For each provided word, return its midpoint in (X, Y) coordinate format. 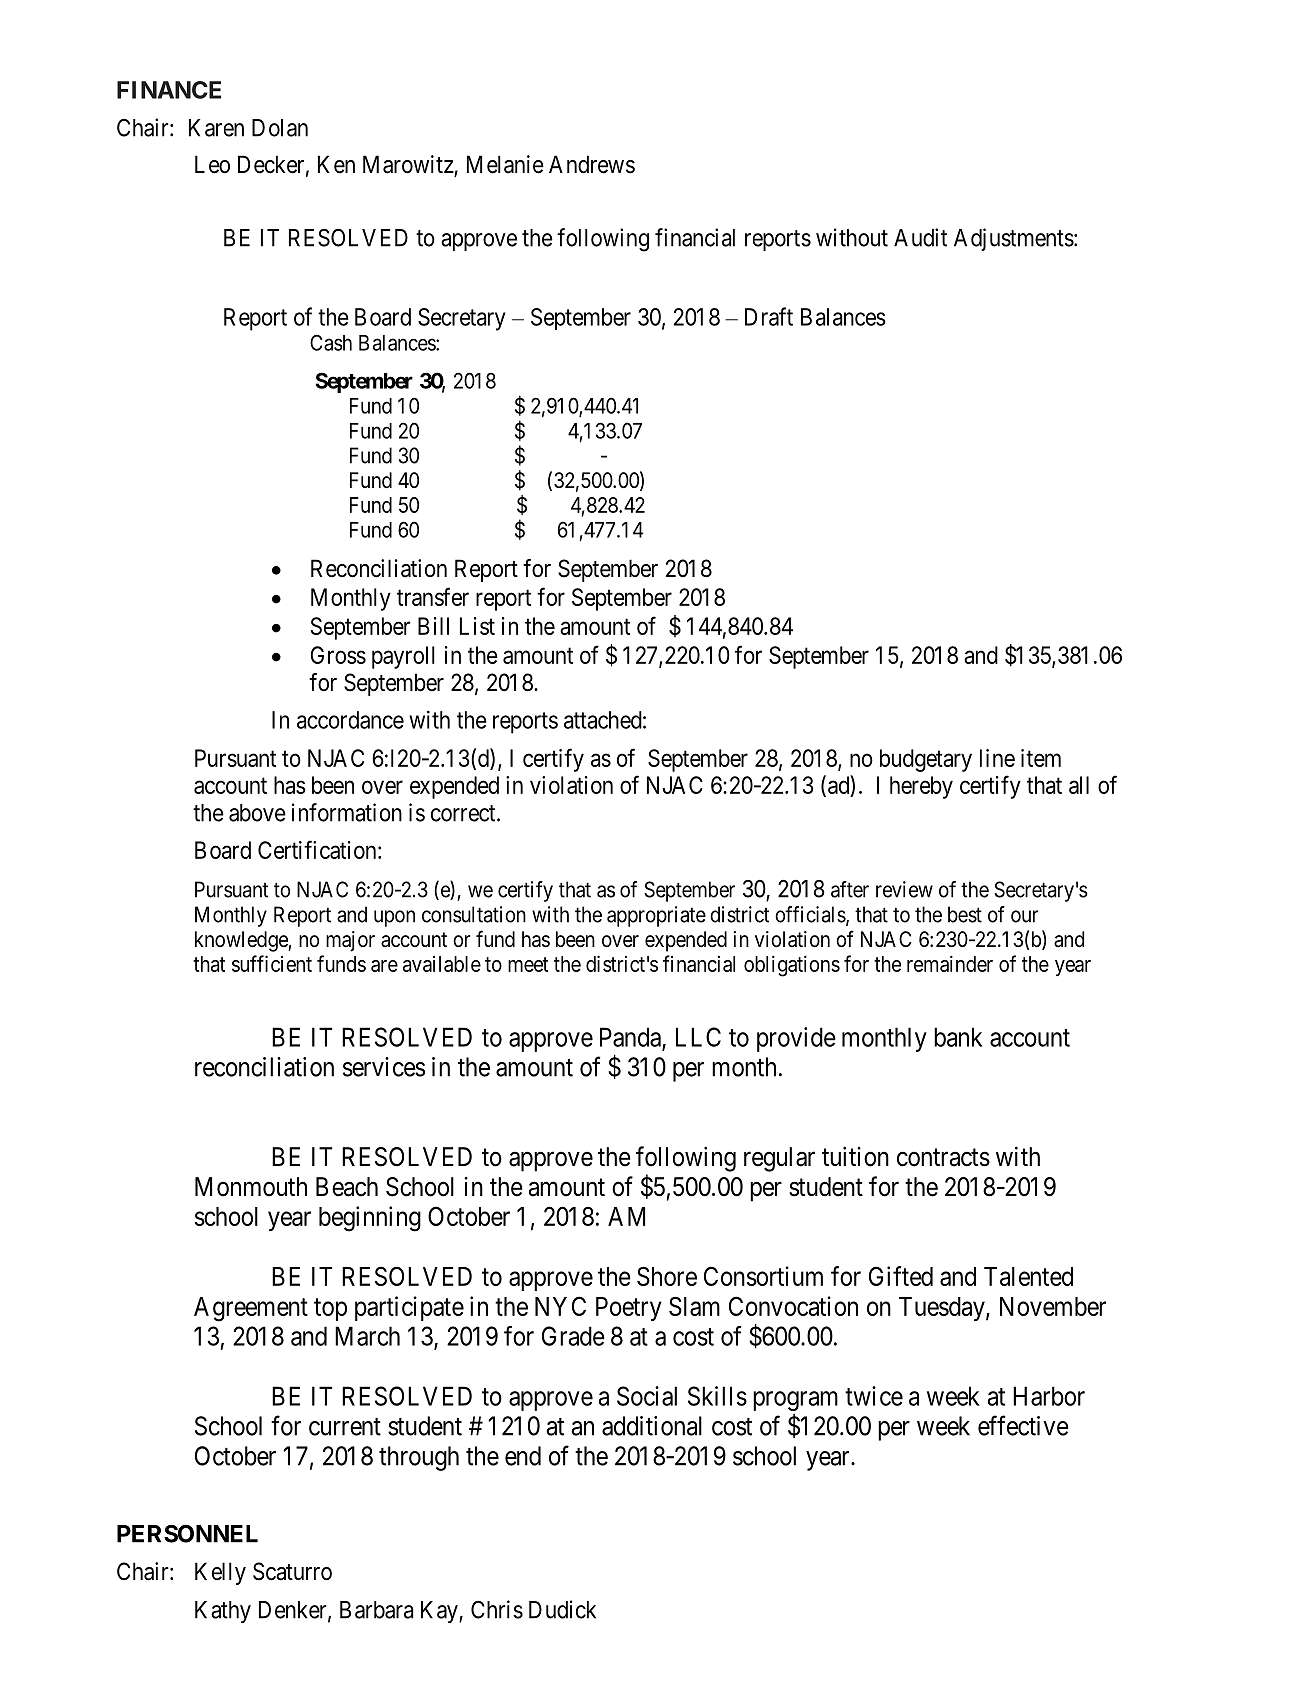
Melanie (505, 164)
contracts (943, 1158)
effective (1023, 1425)
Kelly (220, 1573)
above (257, 813)
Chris (497, 1609)
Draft (769, 316)
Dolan (280, 128)
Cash (331, 342)
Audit (920, 237)
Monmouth (251, 1187)
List (477, 626)
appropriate (656, 916)
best (965, 914)
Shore (667, 1276)
